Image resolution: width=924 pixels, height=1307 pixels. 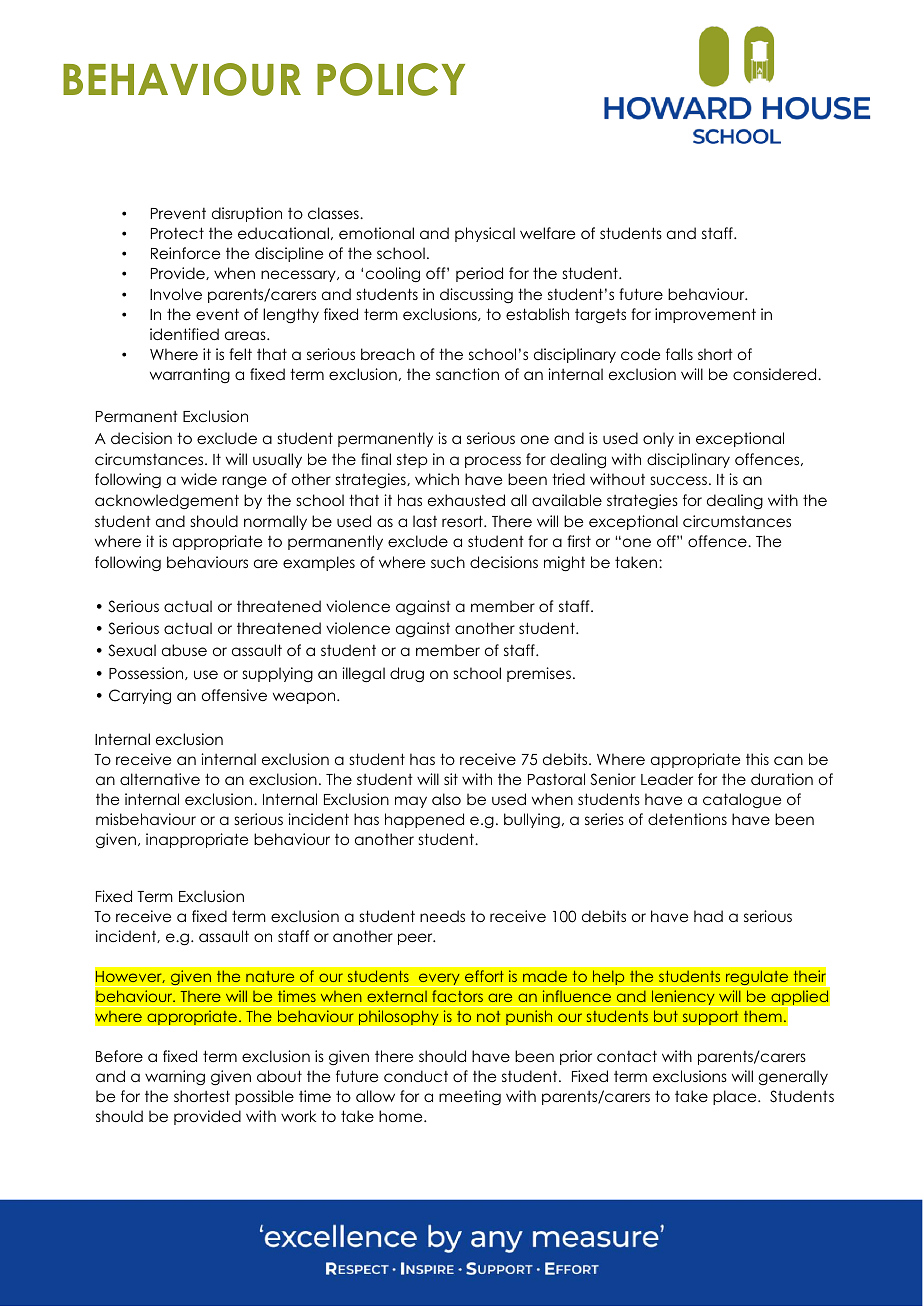 I want to click on detentions, so click(x=687, y=819).
